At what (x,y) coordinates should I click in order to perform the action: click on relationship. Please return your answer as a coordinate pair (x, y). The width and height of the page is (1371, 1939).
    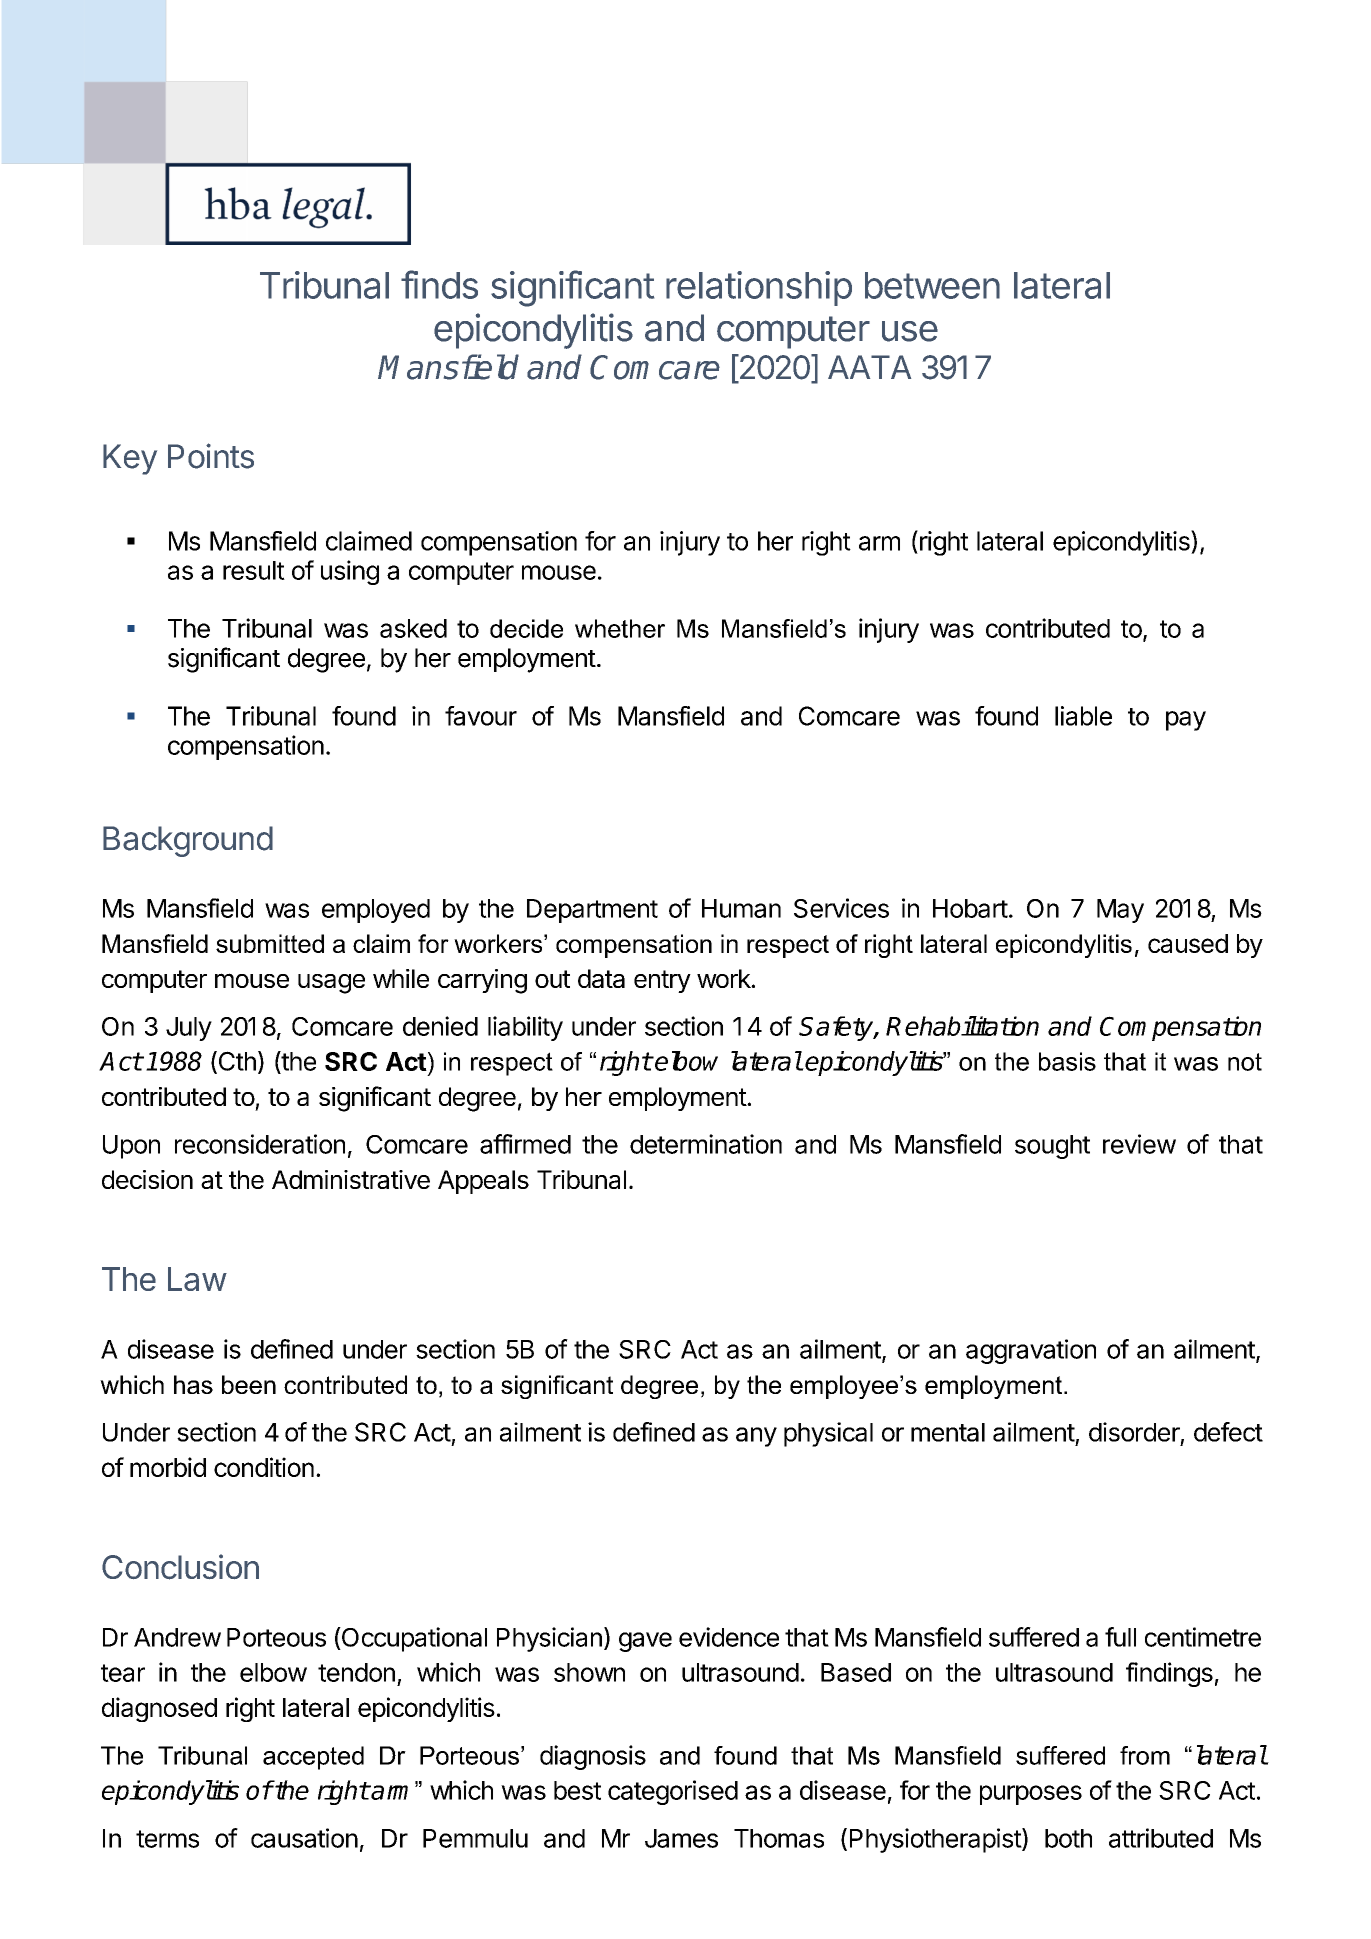
    Looking at the image, I should click on (759, 288).
